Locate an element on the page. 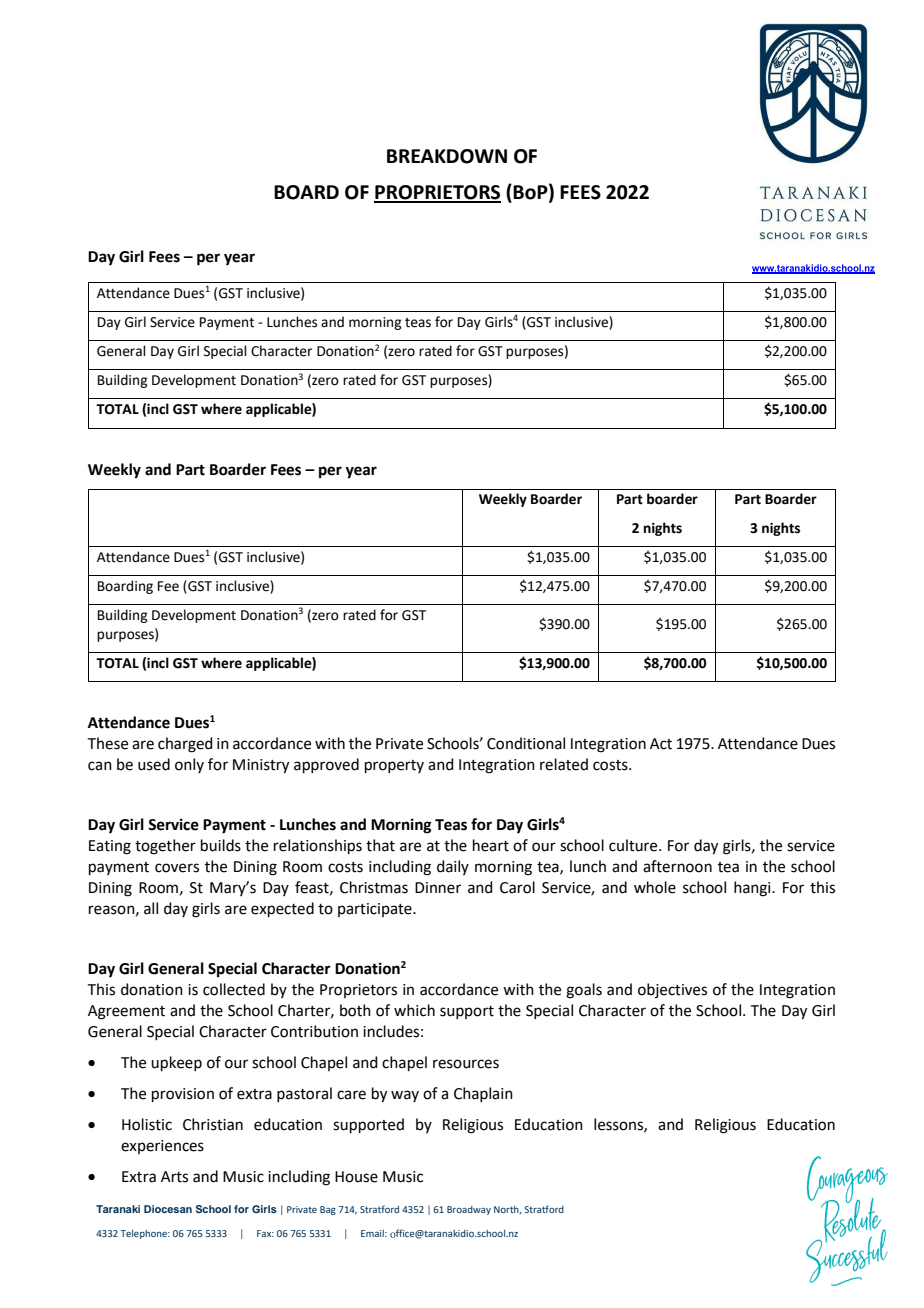 The height and width of the image is (1308, 924). charged is located at coordinates (185, 745).
